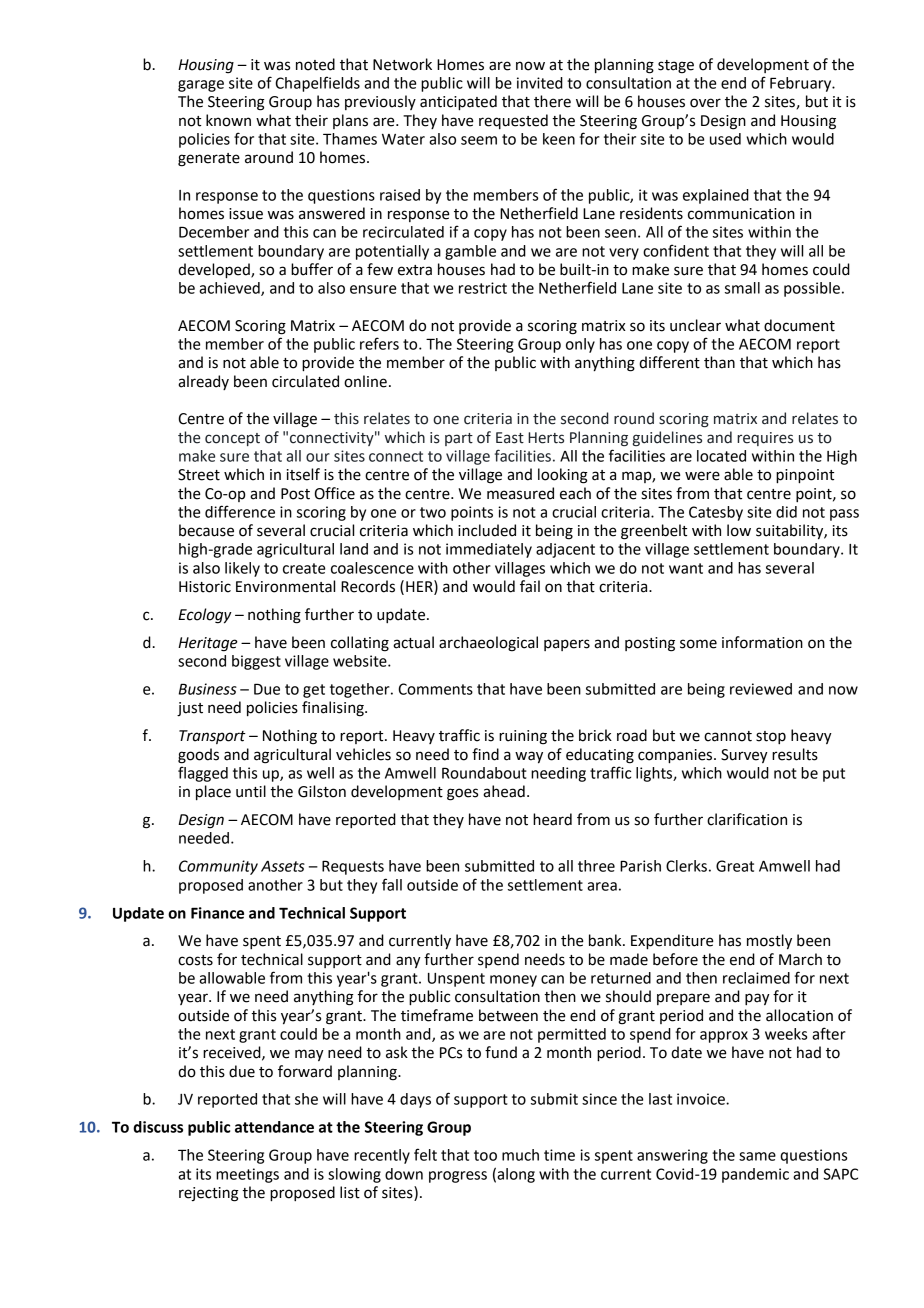 The width and height of the image is (924, 1308). Describe the element at coordinates (488, 644) in the image. I see `archaeological` at that location.
